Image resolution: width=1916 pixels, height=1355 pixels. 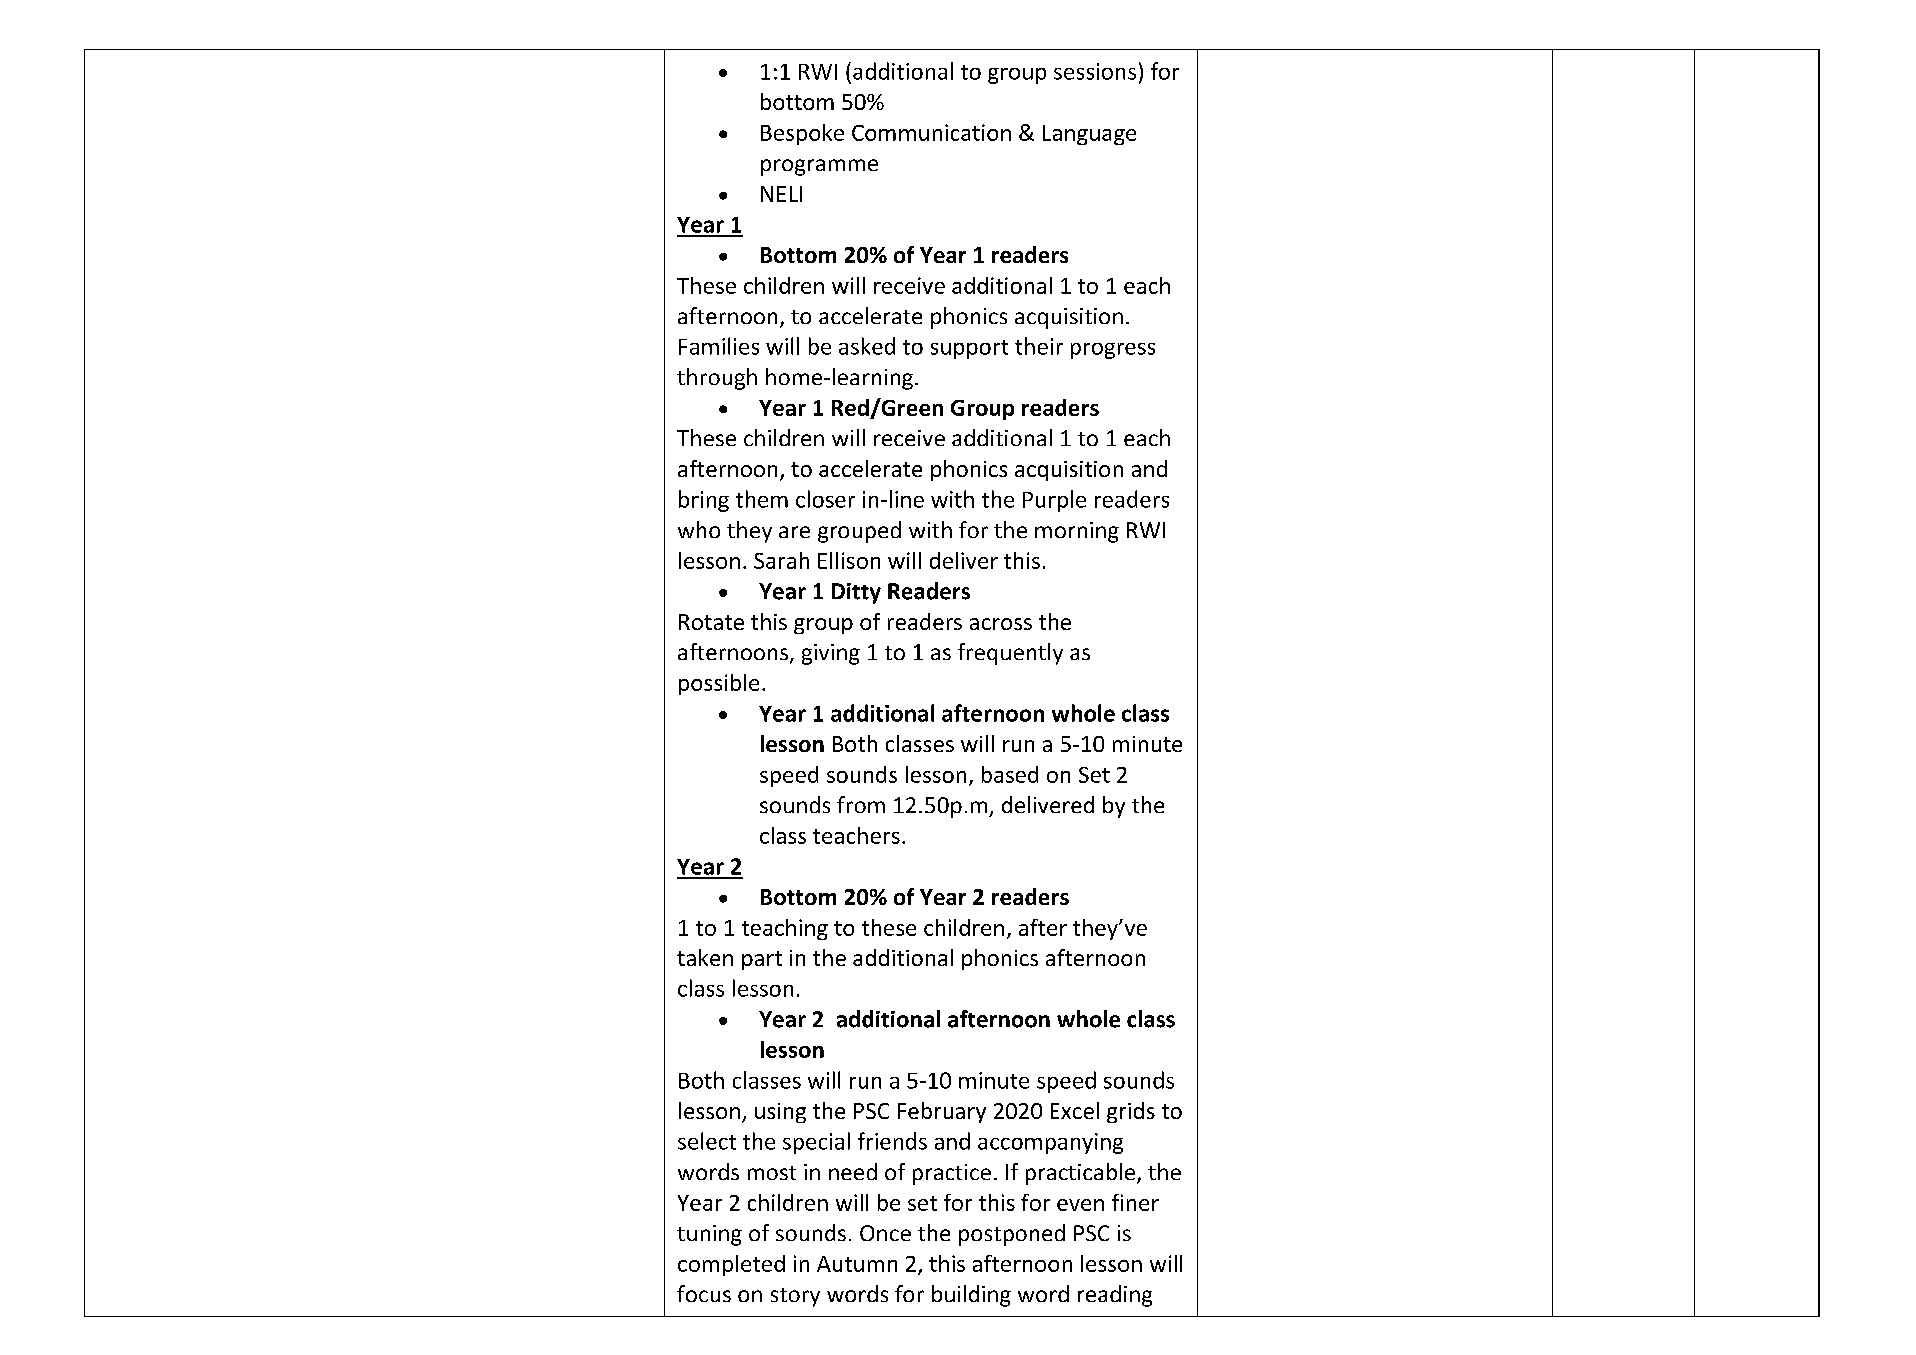 What do you see at coordinates (931, 132) in the screenshot?
I see `Communication` at bounding box center [931, 132].
